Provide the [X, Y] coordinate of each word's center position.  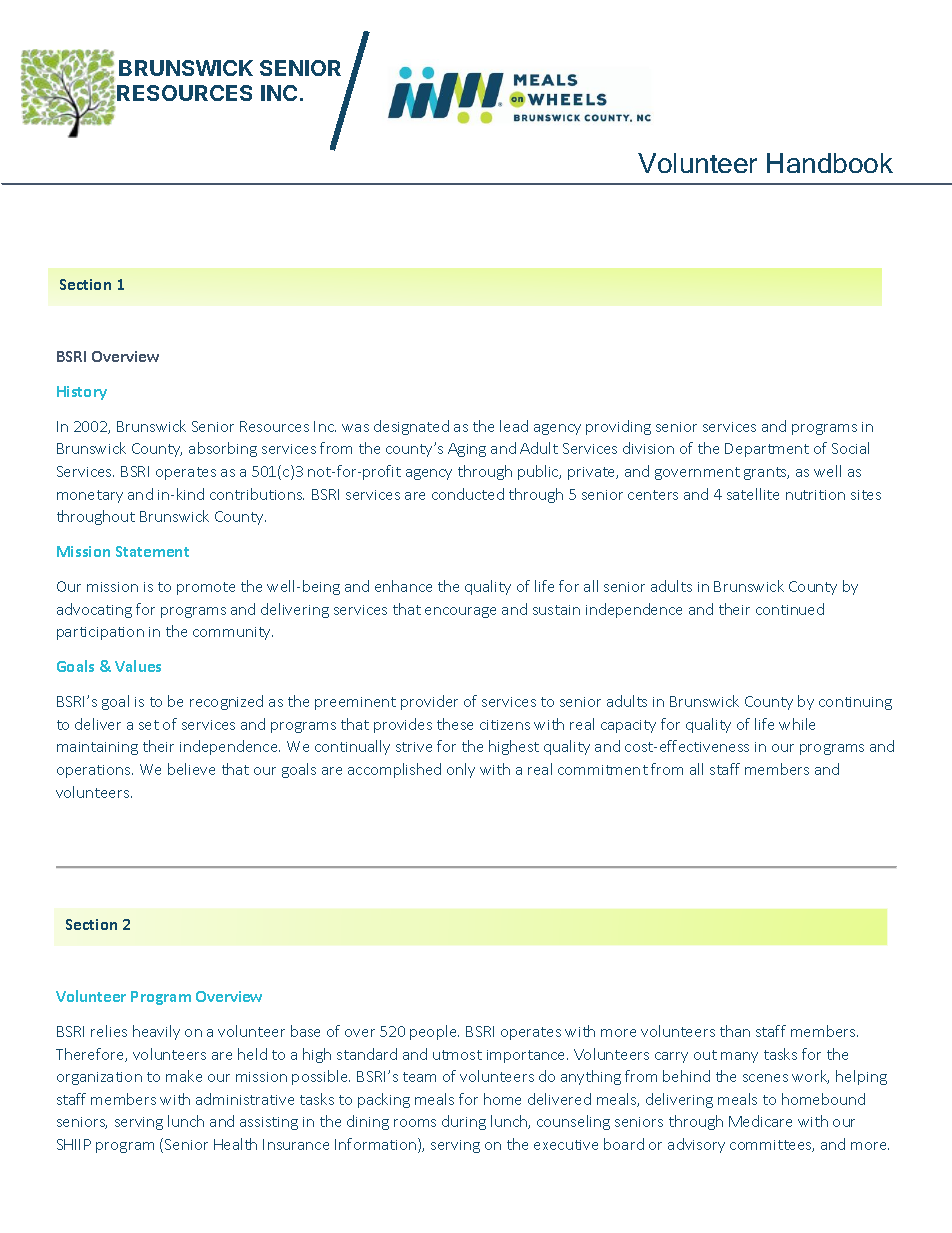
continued [790, 609]
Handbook [830, 163]
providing [618, 427]
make [184, 1076]
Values [138, 666]
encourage [460, 612]
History [82, 393]
